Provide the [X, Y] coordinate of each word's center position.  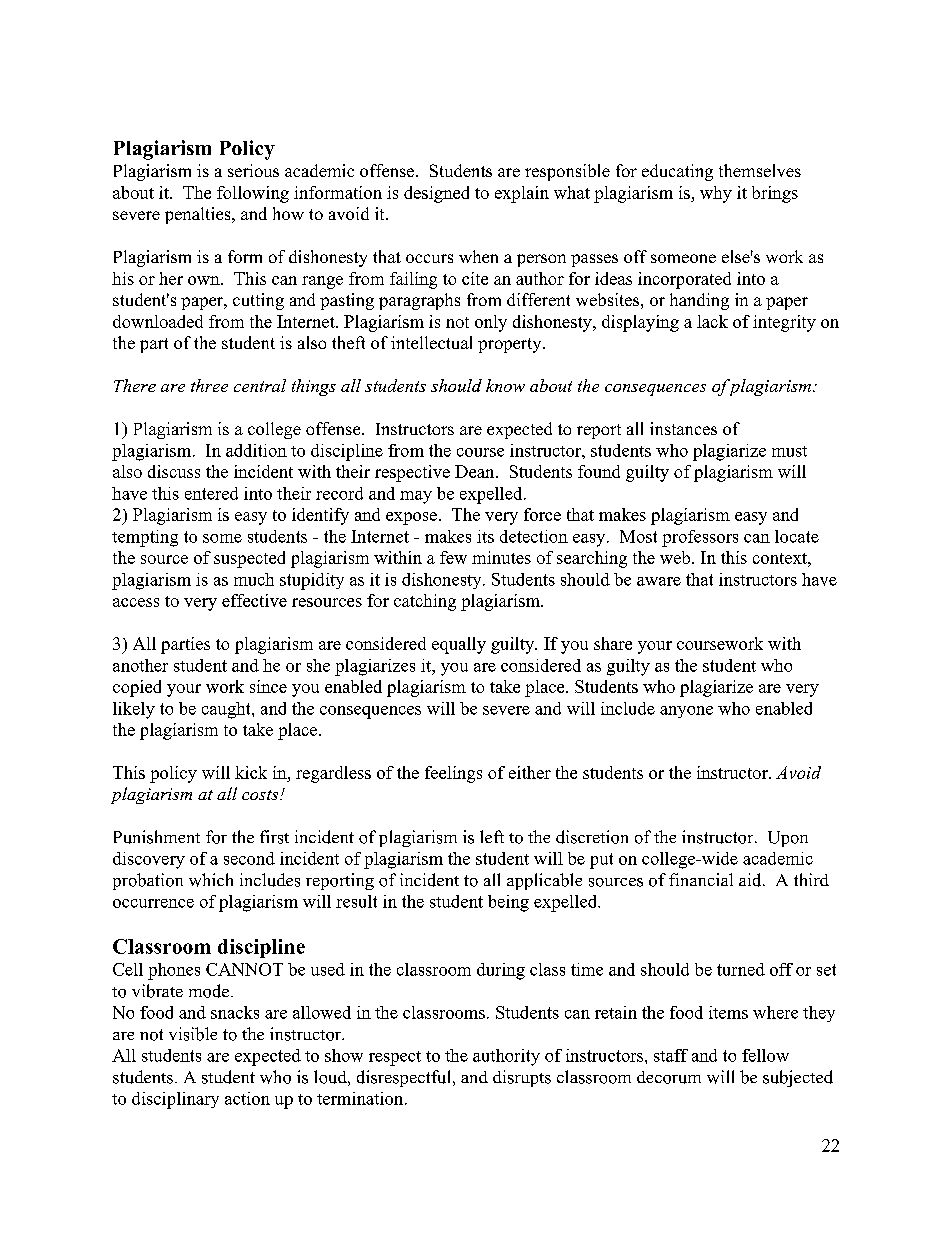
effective [254, 600]
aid [751, 880]
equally [459, 645]
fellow [765, 1055]
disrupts [522, 1078]
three [209, 385]
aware [659, 581]
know [505, 385]
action [247, 1098]
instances [683, 428]
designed [436, 194]
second [249, 858]
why [716, 194]
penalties [199, 215]
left [492, 836]
